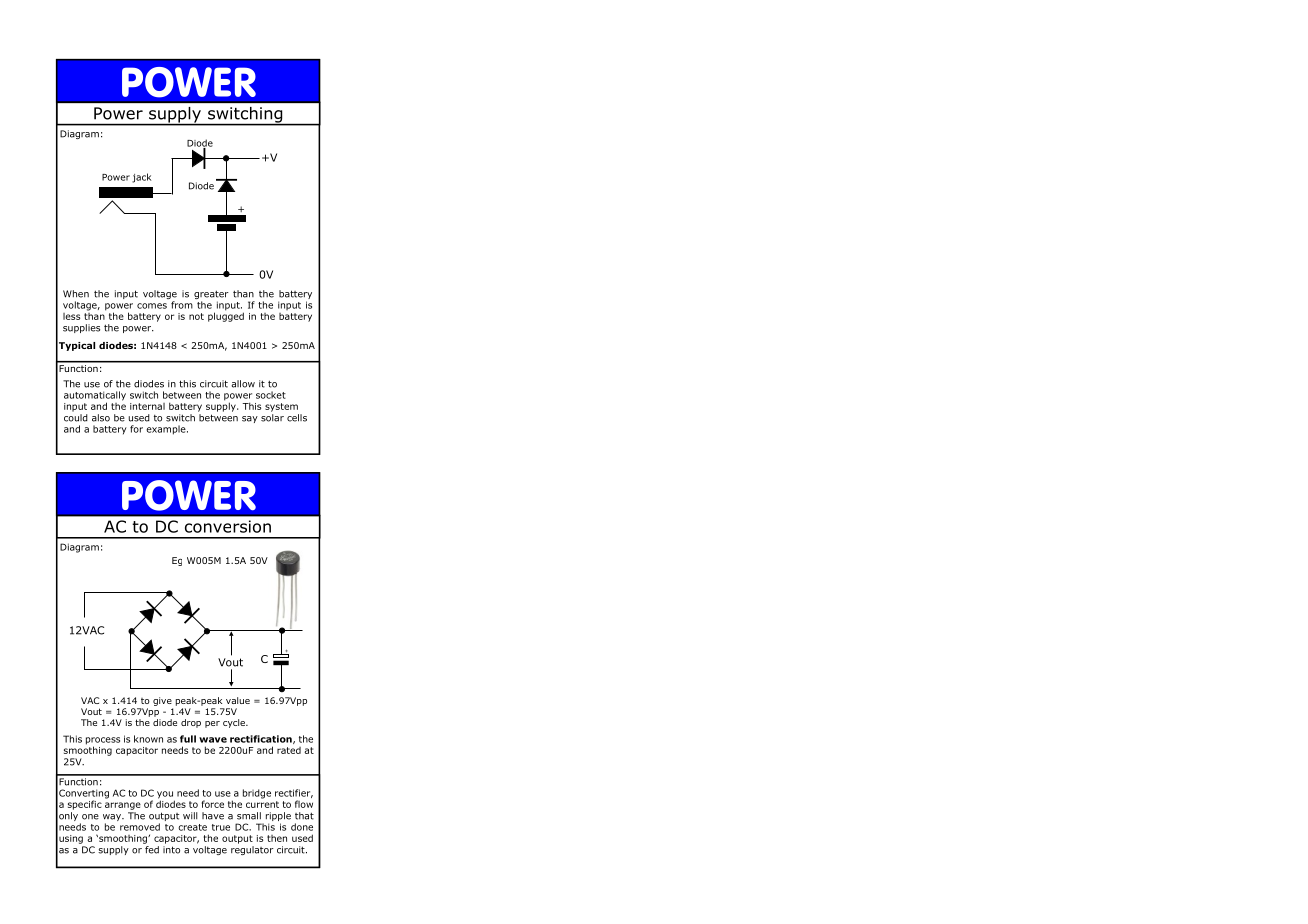 The height and width of the page is (924, 1308). What do you see at coordinates (141, 178) in the page?
I see `jack` at bounding box center [141, 178].
